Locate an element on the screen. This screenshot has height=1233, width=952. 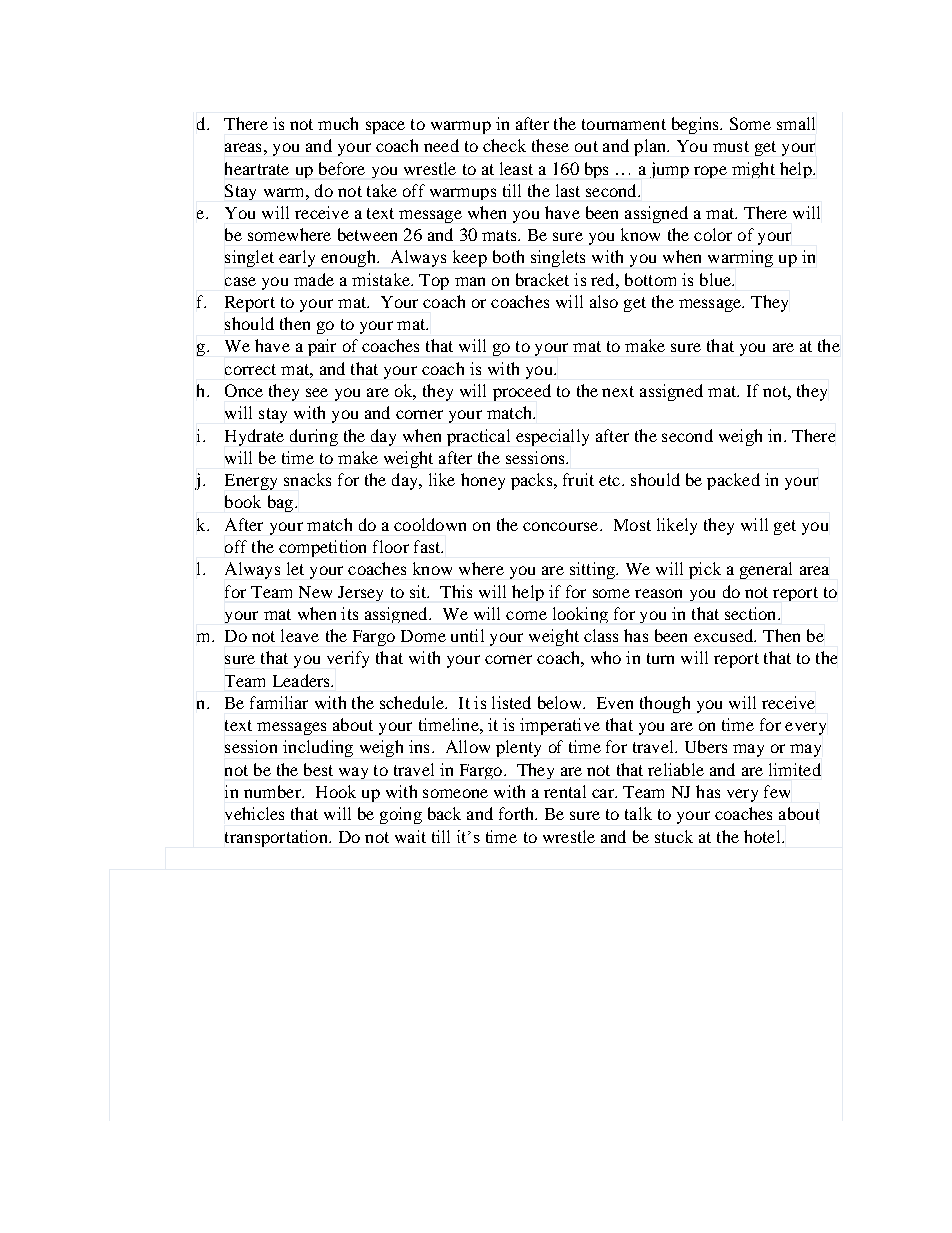
next is located at coordinates (618, 391).
